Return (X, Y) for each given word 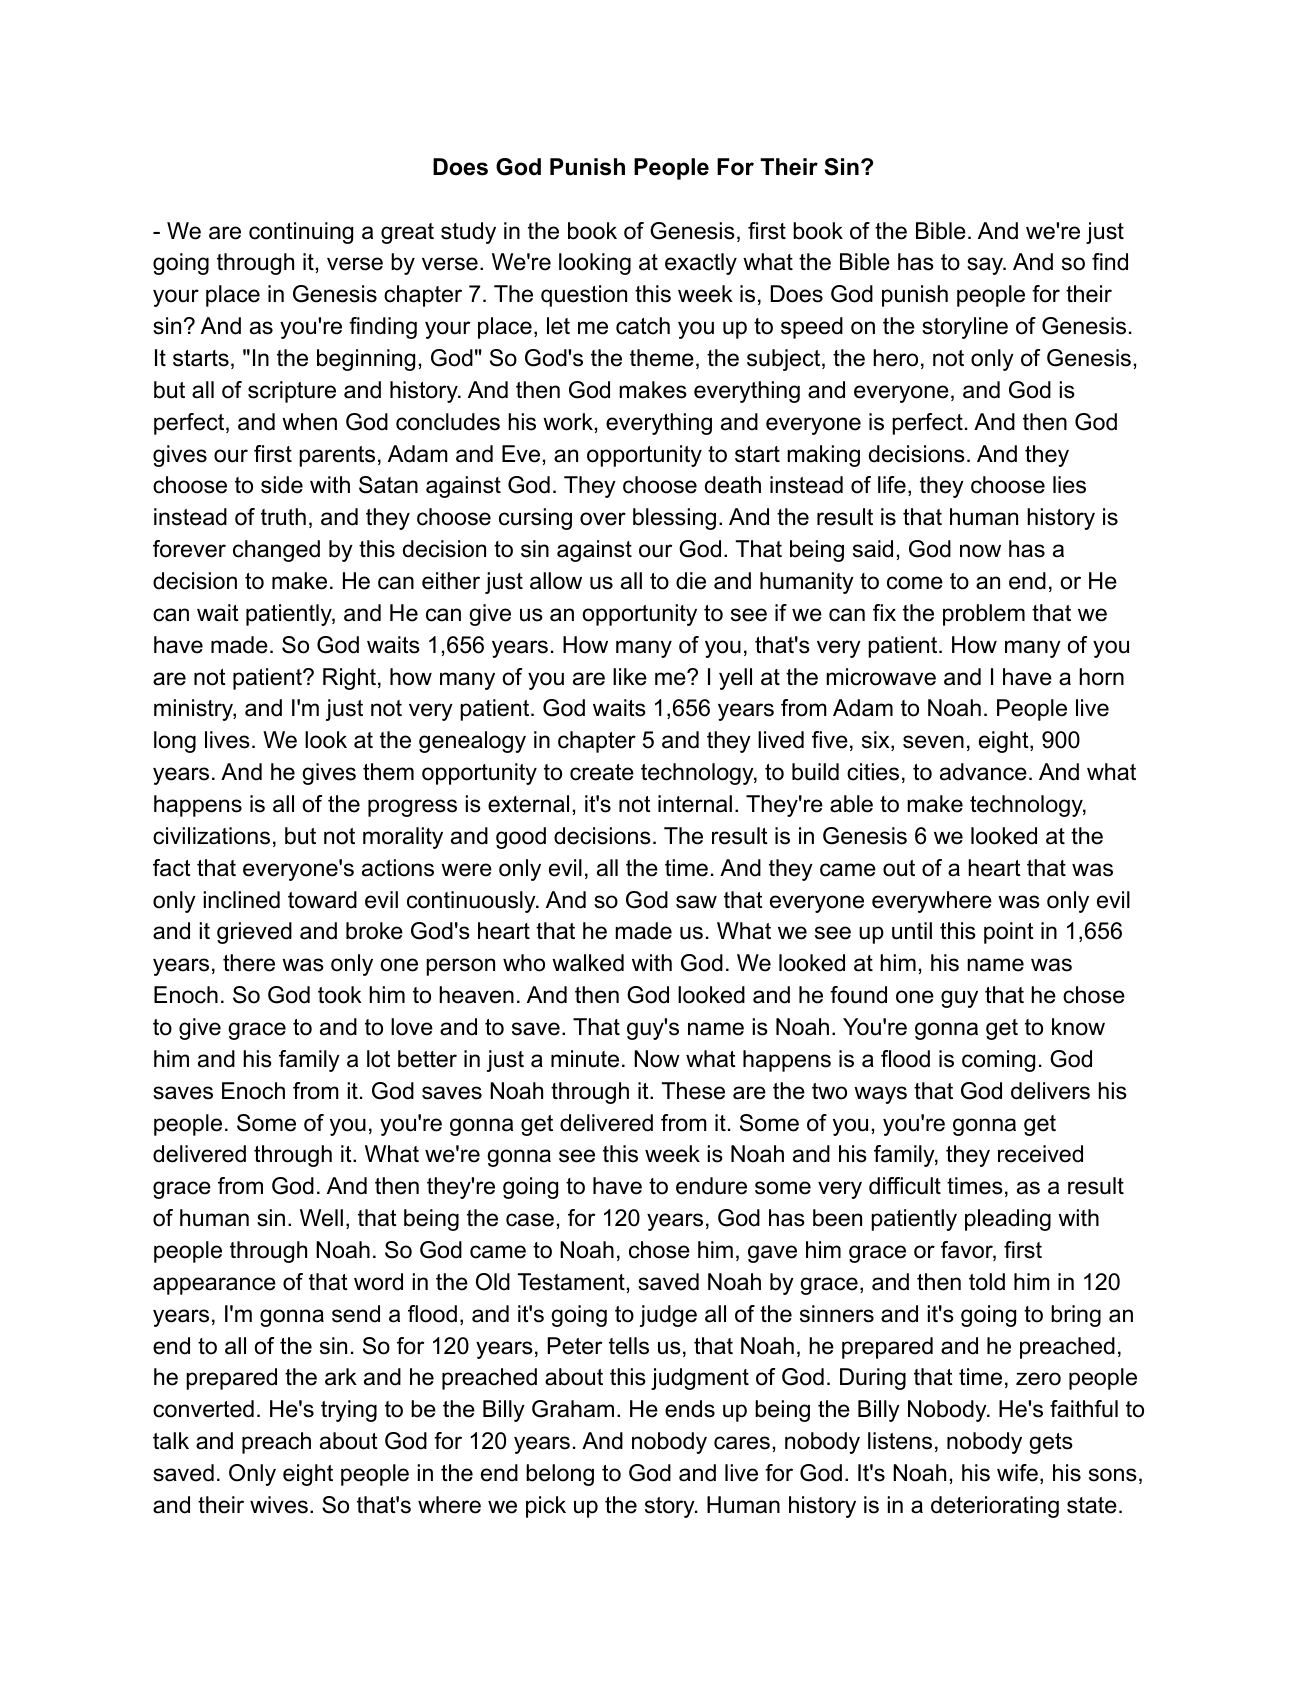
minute (585, 1059)
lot (378, 1059)
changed (276, 551)
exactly (701, 264)
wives (279, 1505)
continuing (301, 233)
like (630, 677)
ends (690, 1409)
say (986, 266)
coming (998, 1061)
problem (984, 615)
